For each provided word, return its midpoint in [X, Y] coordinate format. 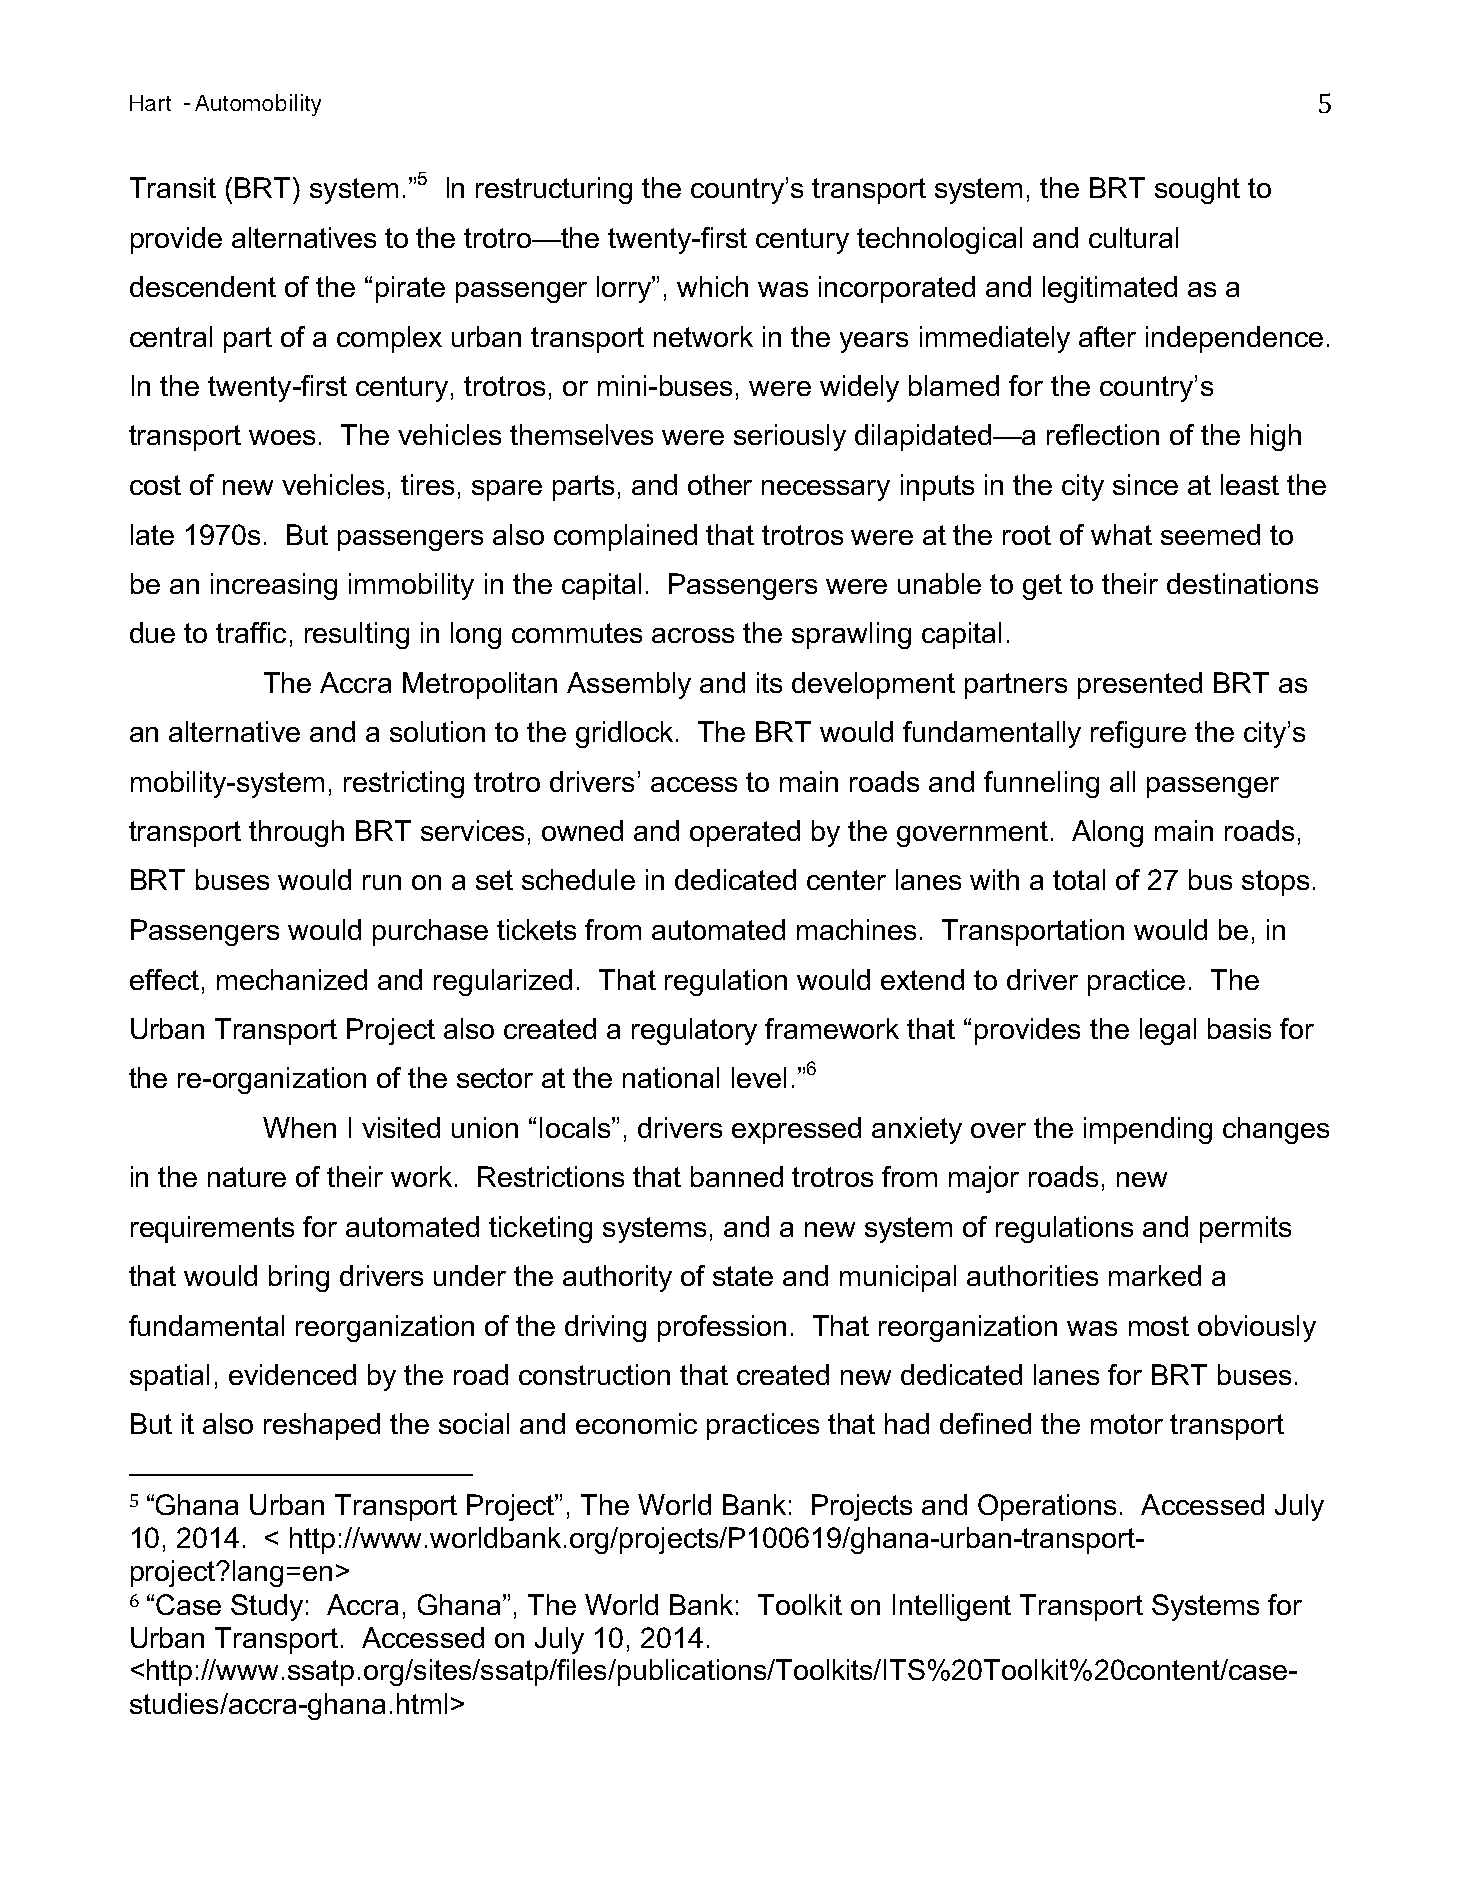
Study [267, 1607]
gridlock [624, 734]
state [743, 1276]
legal [1168, 1031]
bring [299, 1278]
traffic [251, 632]
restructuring [554, 190]
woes [282, 437]
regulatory [694, 1031]
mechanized [292, 979]
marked [1155, 1275]
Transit [173, 187]
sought [1197, 190]
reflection [1103, 434]
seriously [790, 437]
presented [1140, 685]
